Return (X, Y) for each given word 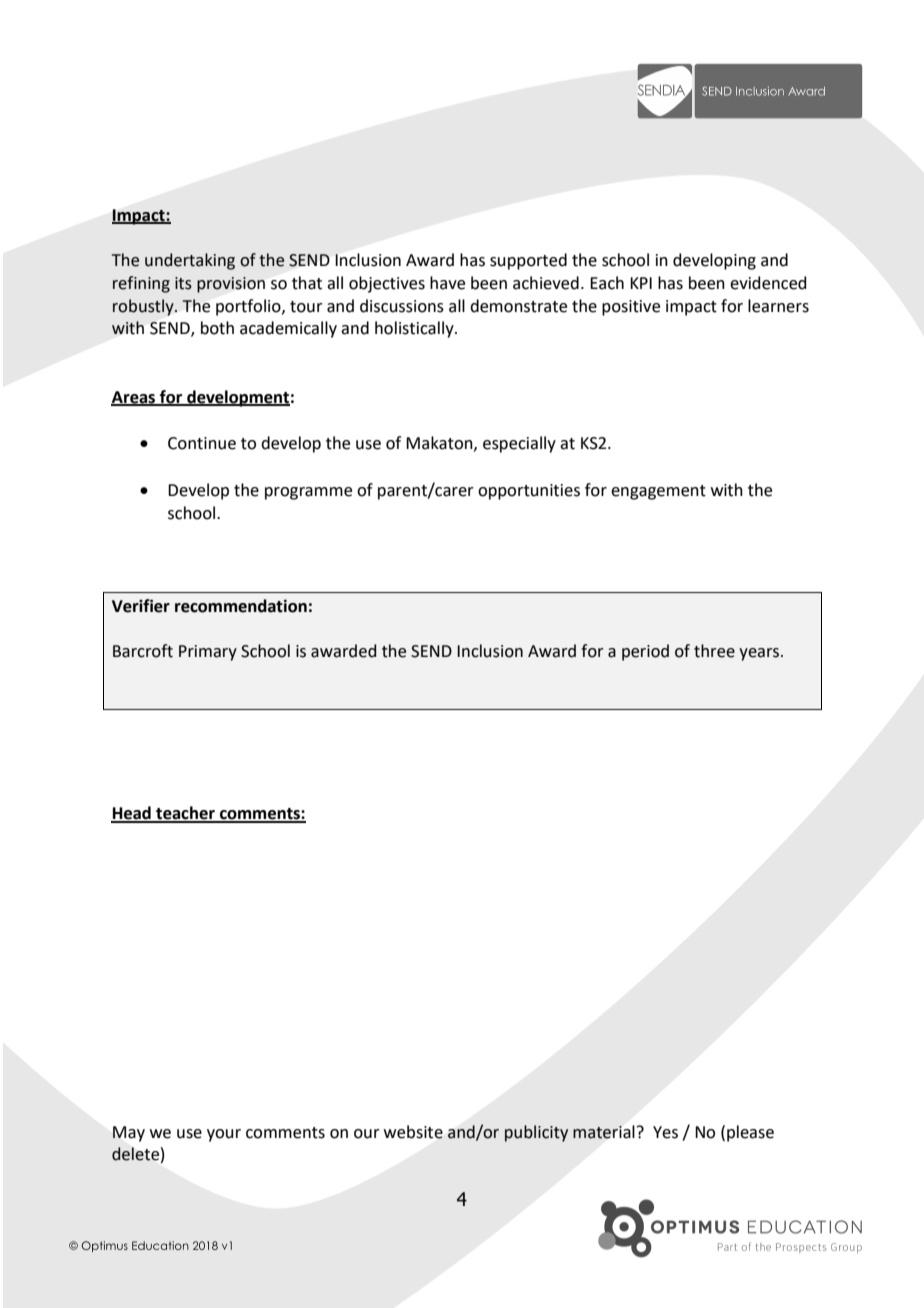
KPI (641, 283)
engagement (658, 492)
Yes (665, 1132)
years (760, 654)
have (447, 283)
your (224, 1135)
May (129, 1134)
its (183, 283)
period (645, 652)
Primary (208, 653)
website (413, 1132)
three (714, 651)
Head (132, 814)
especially (519, 444)
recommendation (241, 606)
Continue (202, 443)
